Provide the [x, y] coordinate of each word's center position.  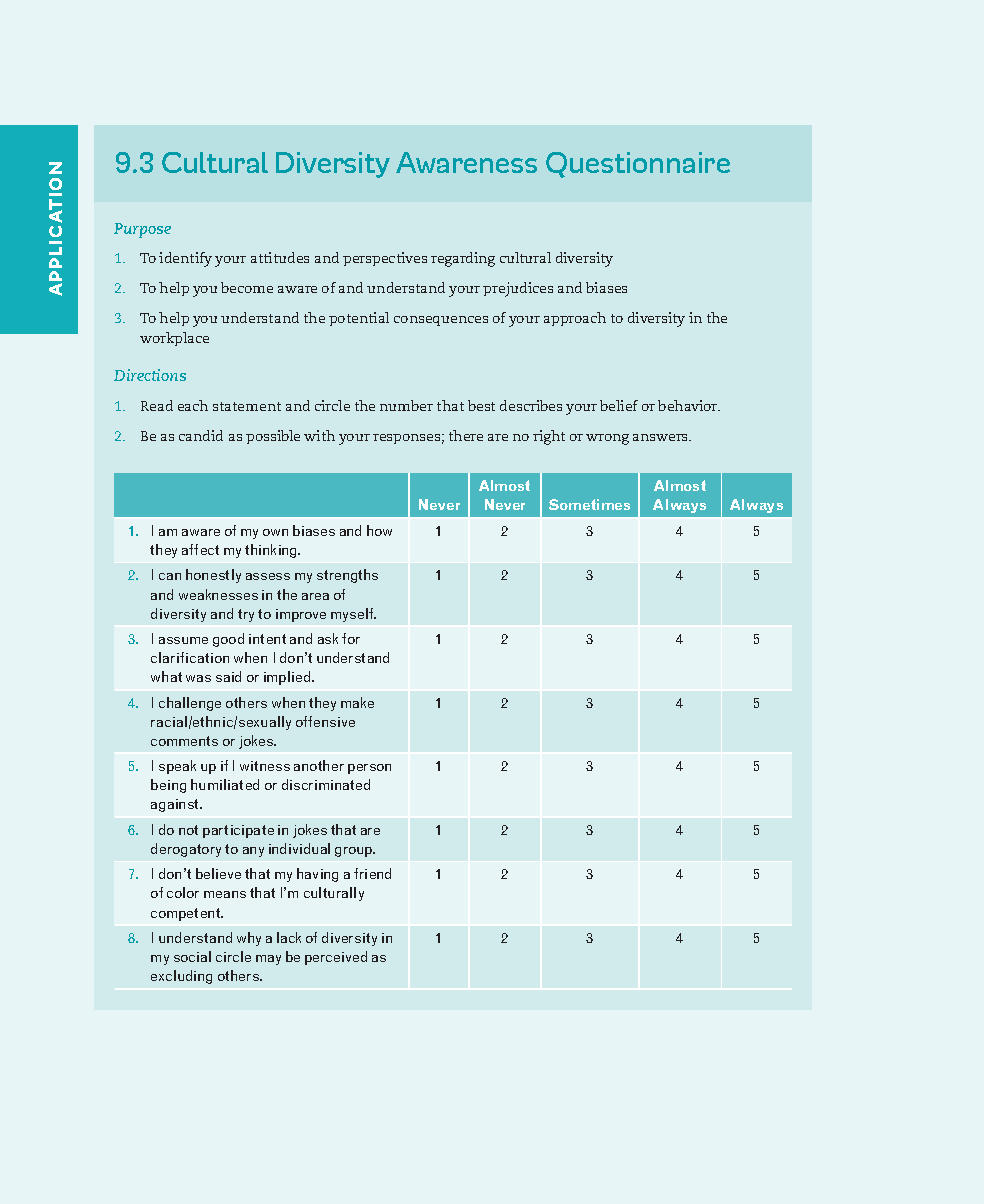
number [406, 405]
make [357, 702]
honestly [213, 576]
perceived [336, 958]
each [193, 405]
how [379, 530]
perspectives [385, 259]
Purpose [142, 230]
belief [619, 405]
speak [177, 767]
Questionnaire [638, 165]
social [192, 956]
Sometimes [589, 504]
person [369, 769]
